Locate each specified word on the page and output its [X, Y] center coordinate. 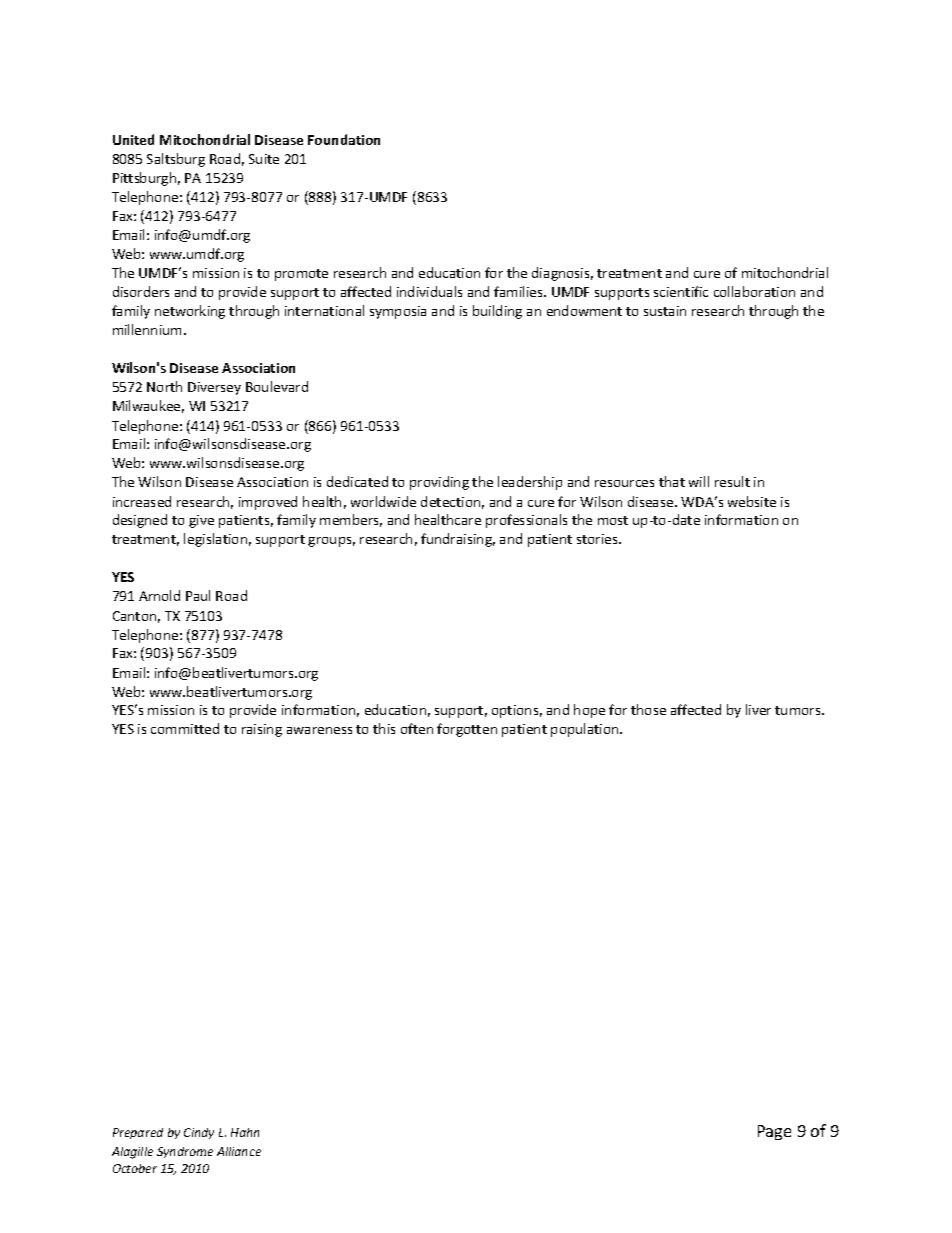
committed [185, 728]
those [648, 709]
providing [439, 483]
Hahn [245, 1132]
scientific [681, 291]
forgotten [467, 730]
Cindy [199, 1133]
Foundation [344, 139]
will [699, 481]
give [201, 521]
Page [774, 1132]
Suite [264, 159]
